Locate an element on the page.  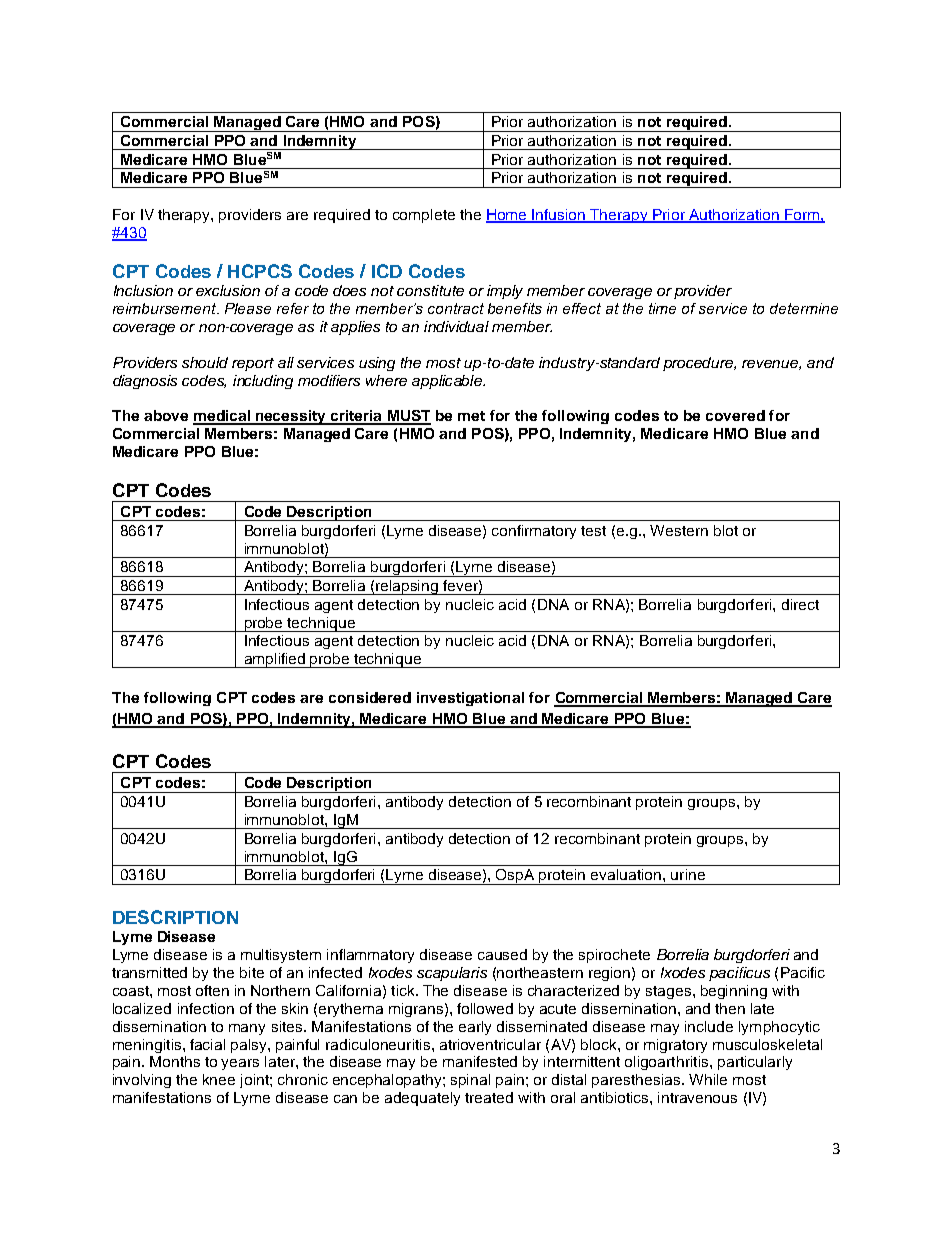
relapsing is located at coordinates (408, 587).
